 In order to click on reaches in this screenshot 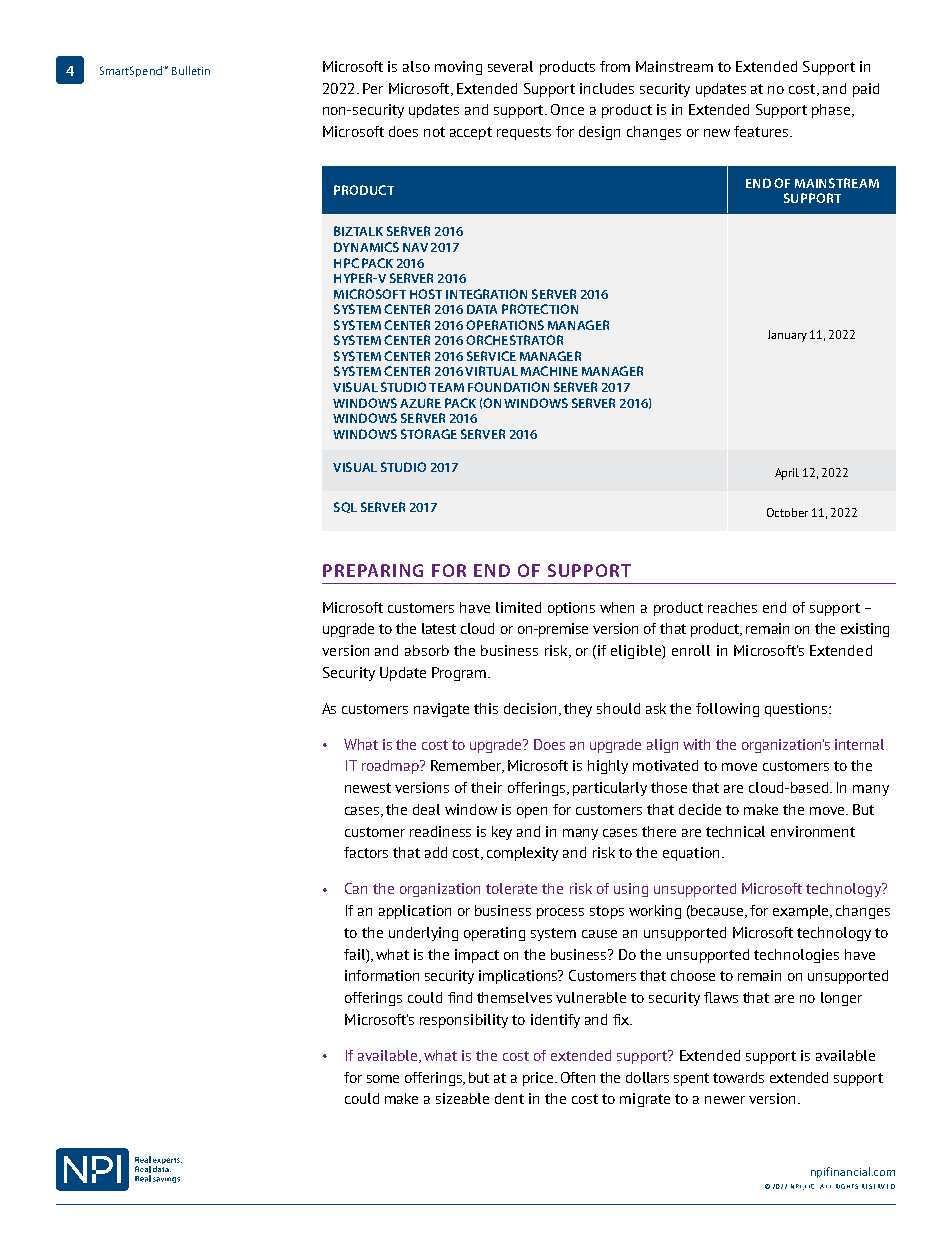, I will do `click(732, 607)`.
